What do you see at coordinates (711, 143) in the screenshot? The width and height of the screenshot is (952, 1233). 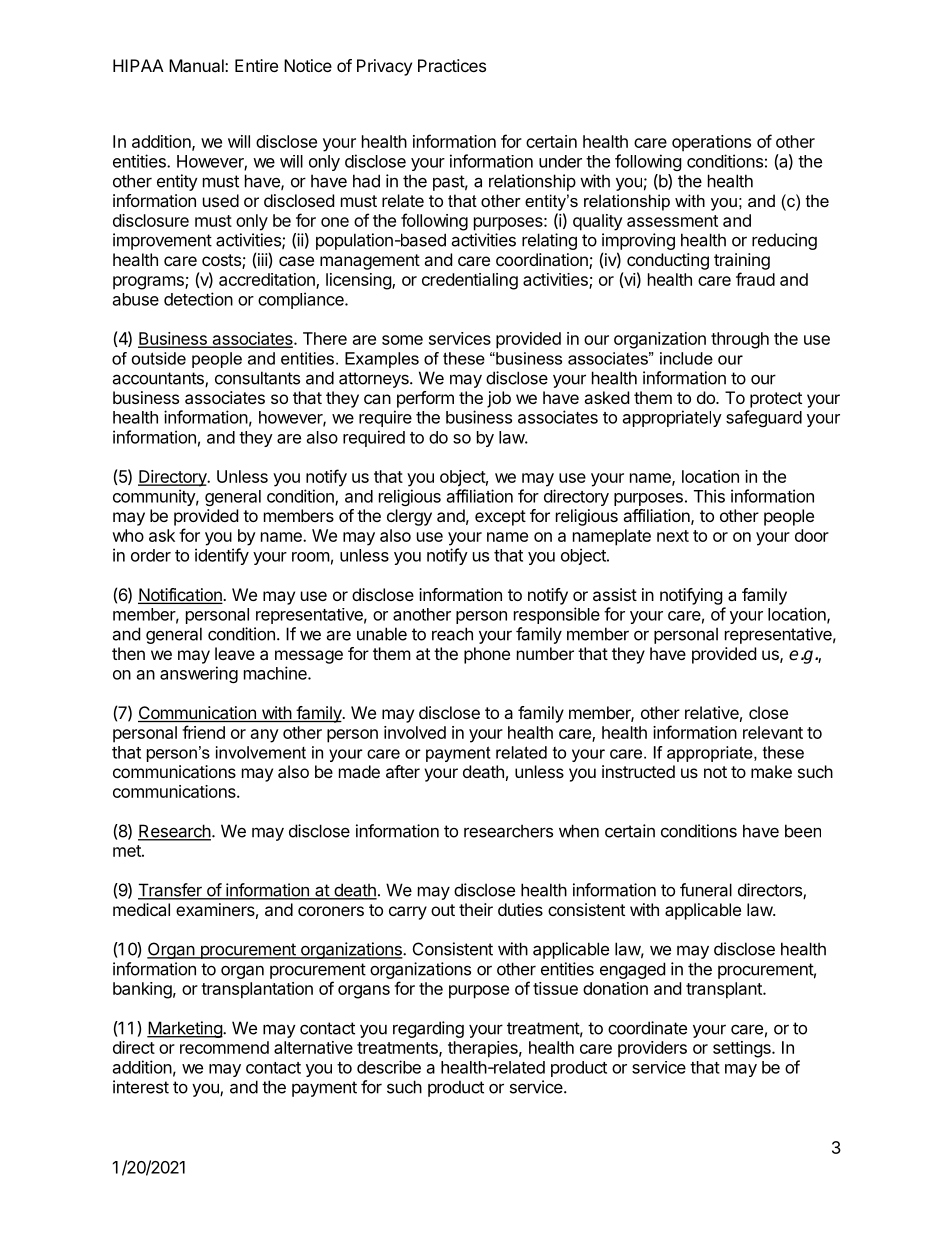 I see `operations` at bounding box center [711, 143].
